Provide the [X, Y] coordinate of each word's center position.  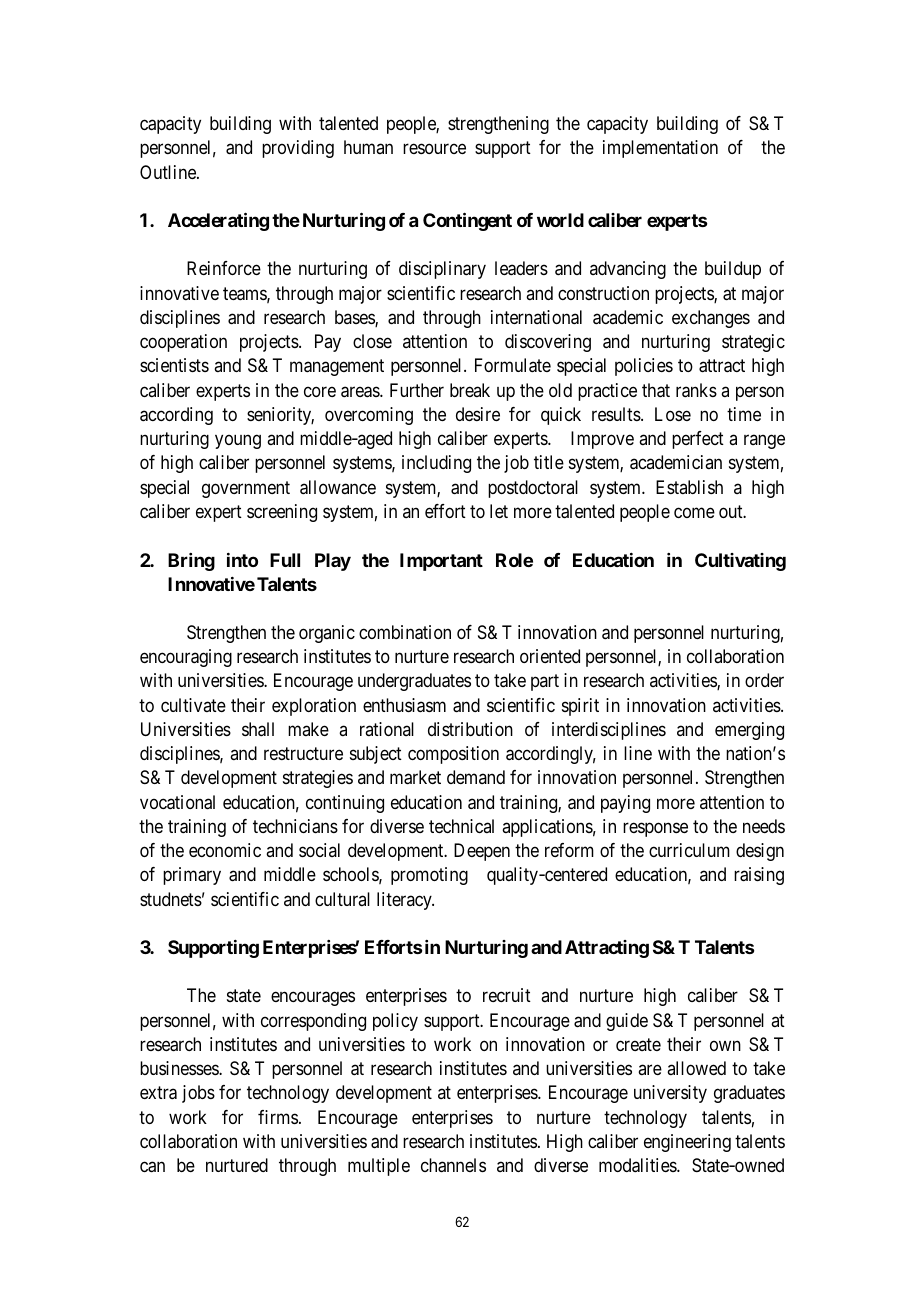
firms [278, 1117]
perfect [698, 440]
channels [453, 1165]
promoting [429, 876]
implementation [660, 149]
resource [434, 149]
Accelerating [218, 221]
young [238, 442]
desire [478, 414]
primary [192, 876]
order [764, 680]
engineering [687, 1143]
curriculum [689, 850]
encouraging [186, 658]
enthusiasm [404, 705]
